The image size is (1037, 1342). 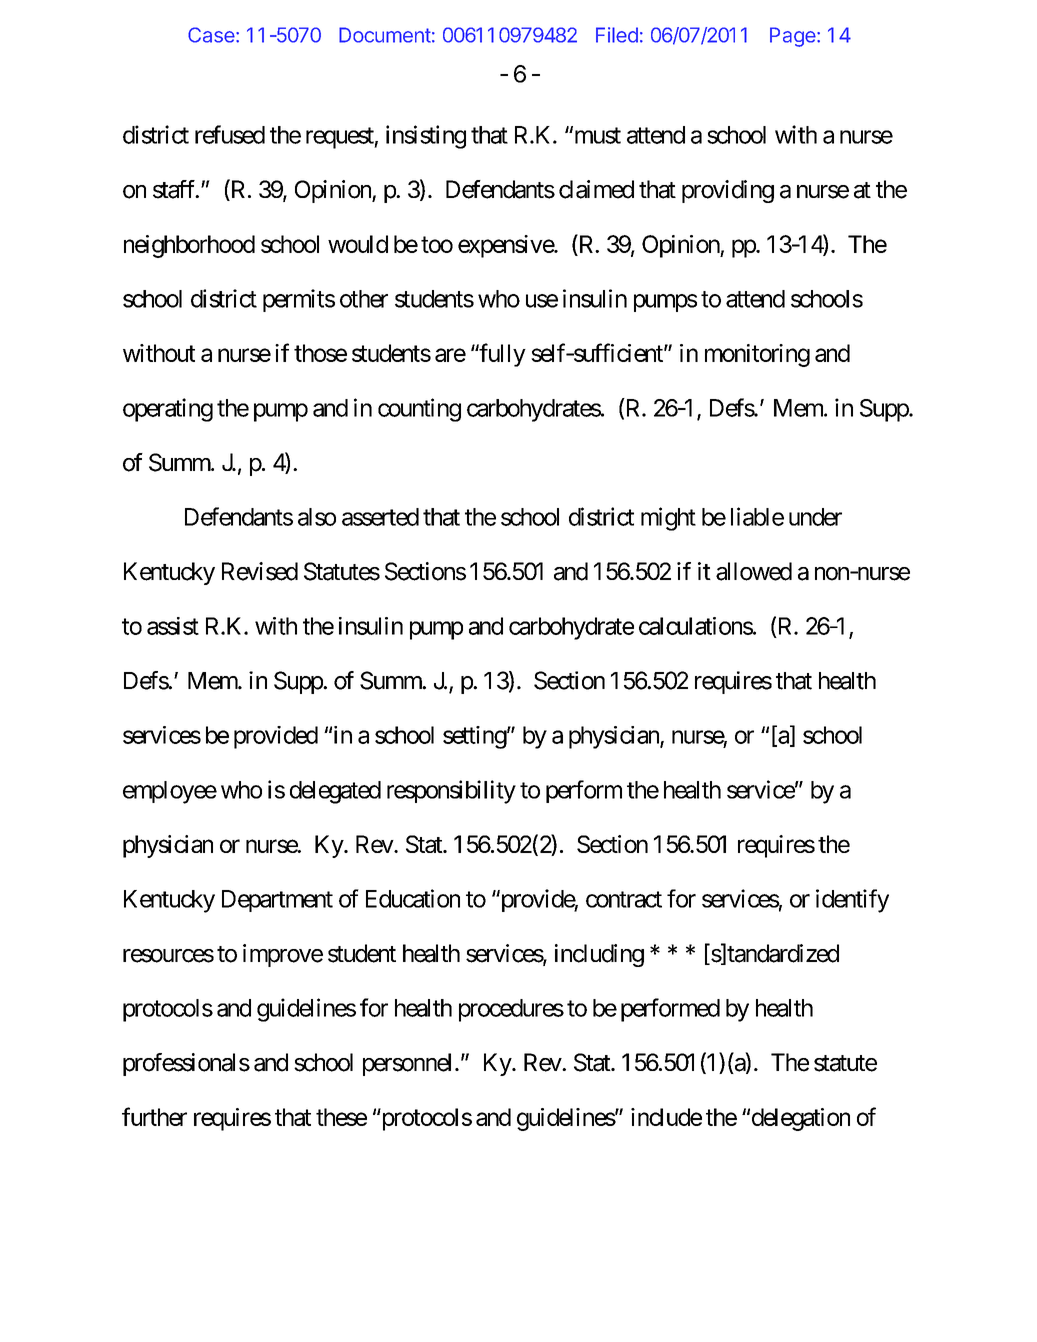 I want to click on neighborhood, so click(x=189, y=246).
